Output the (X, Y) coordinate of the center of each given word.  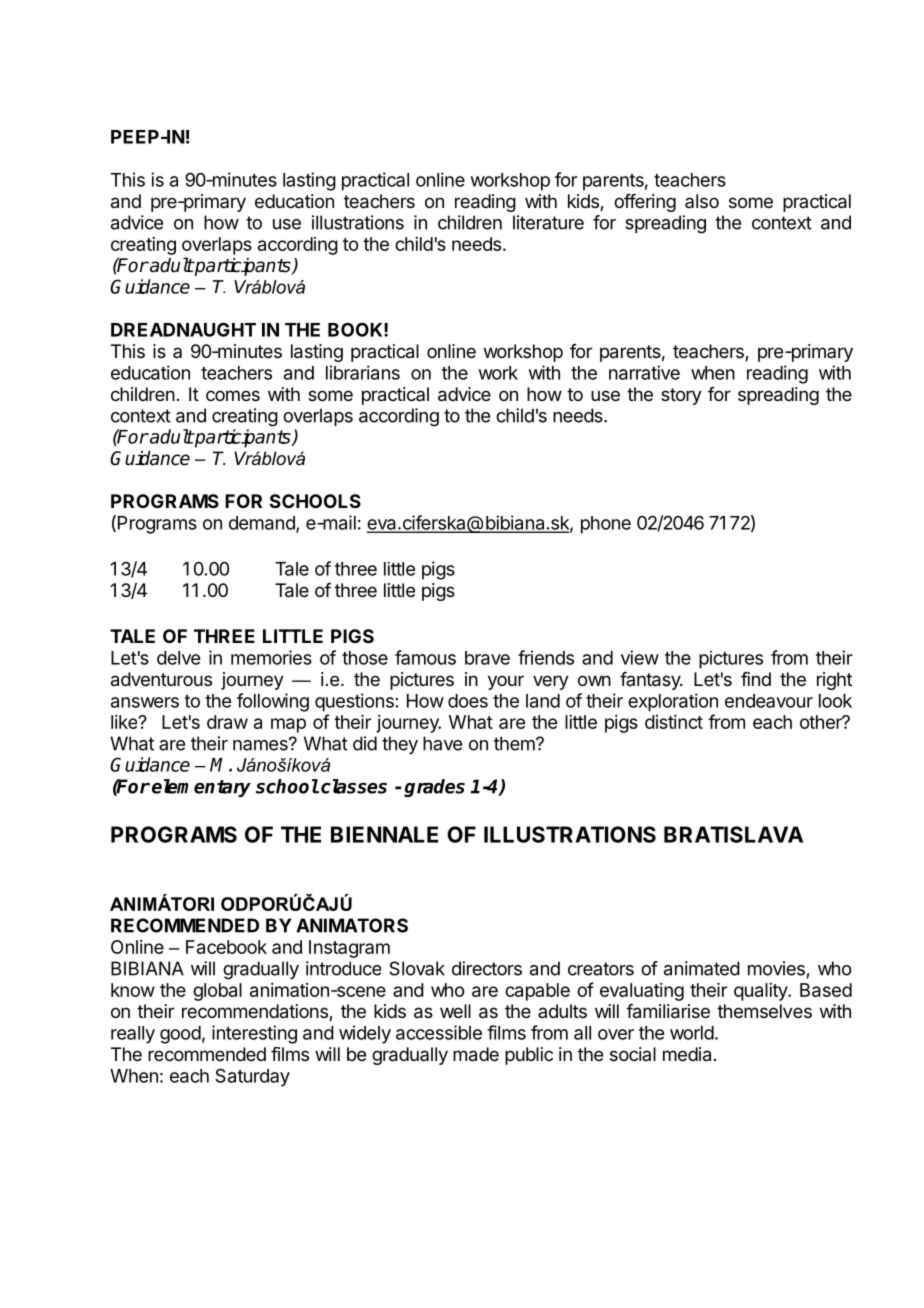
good (180, 1035)
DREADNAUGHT (183, 329)
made (476, 1054)
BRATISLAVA (733, 834)
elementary (201, 788)
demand (263, 524)
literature (548, 222)
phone (606, 525)
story (681, 396)
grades (434, 788)
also (702, 201)
